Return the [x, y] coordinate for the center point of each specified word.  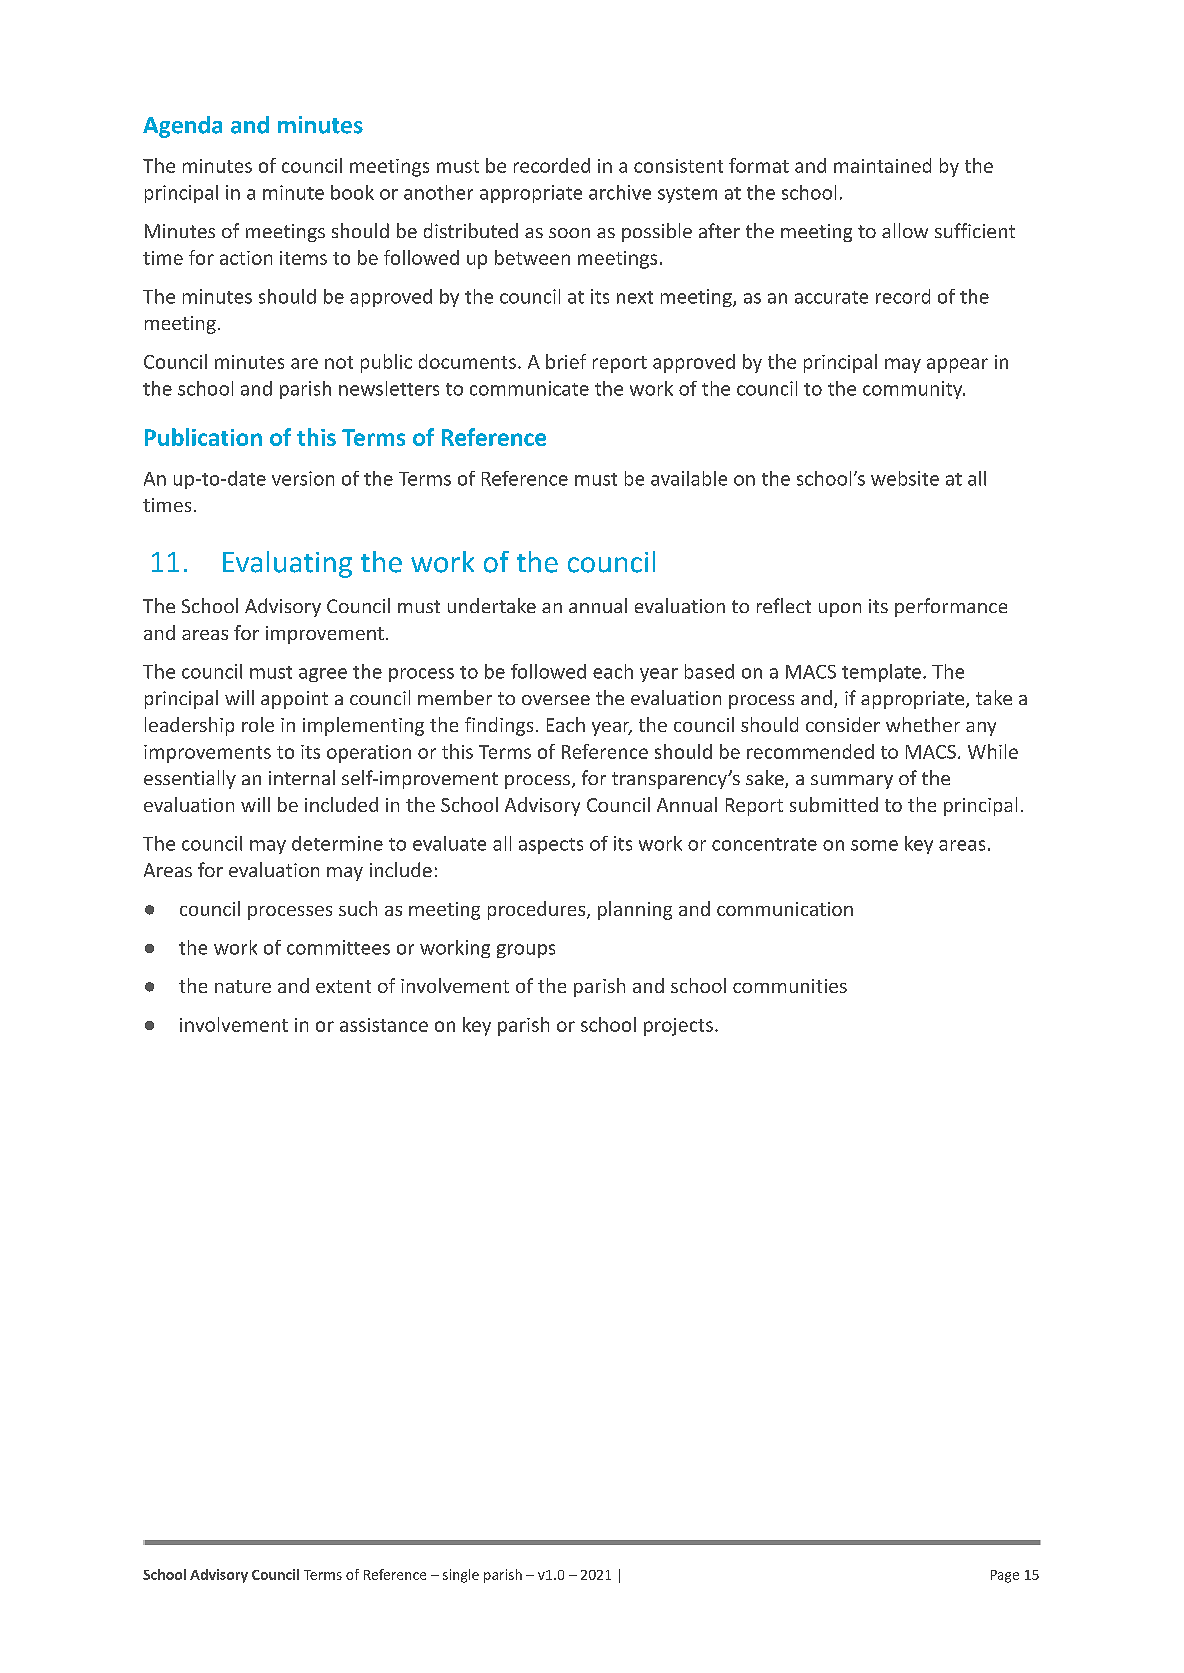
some [874, 845]
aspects [551, 846]
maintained [882, 165]
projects [678, 1027]
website [905, 478]
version [303, 478]
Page [1005, 1576]
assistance [384, 1025]
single [461, 1576]
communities [790, 986]
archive [620, 192]
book [352, 192]
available [689, 478]
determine [337, 843]
